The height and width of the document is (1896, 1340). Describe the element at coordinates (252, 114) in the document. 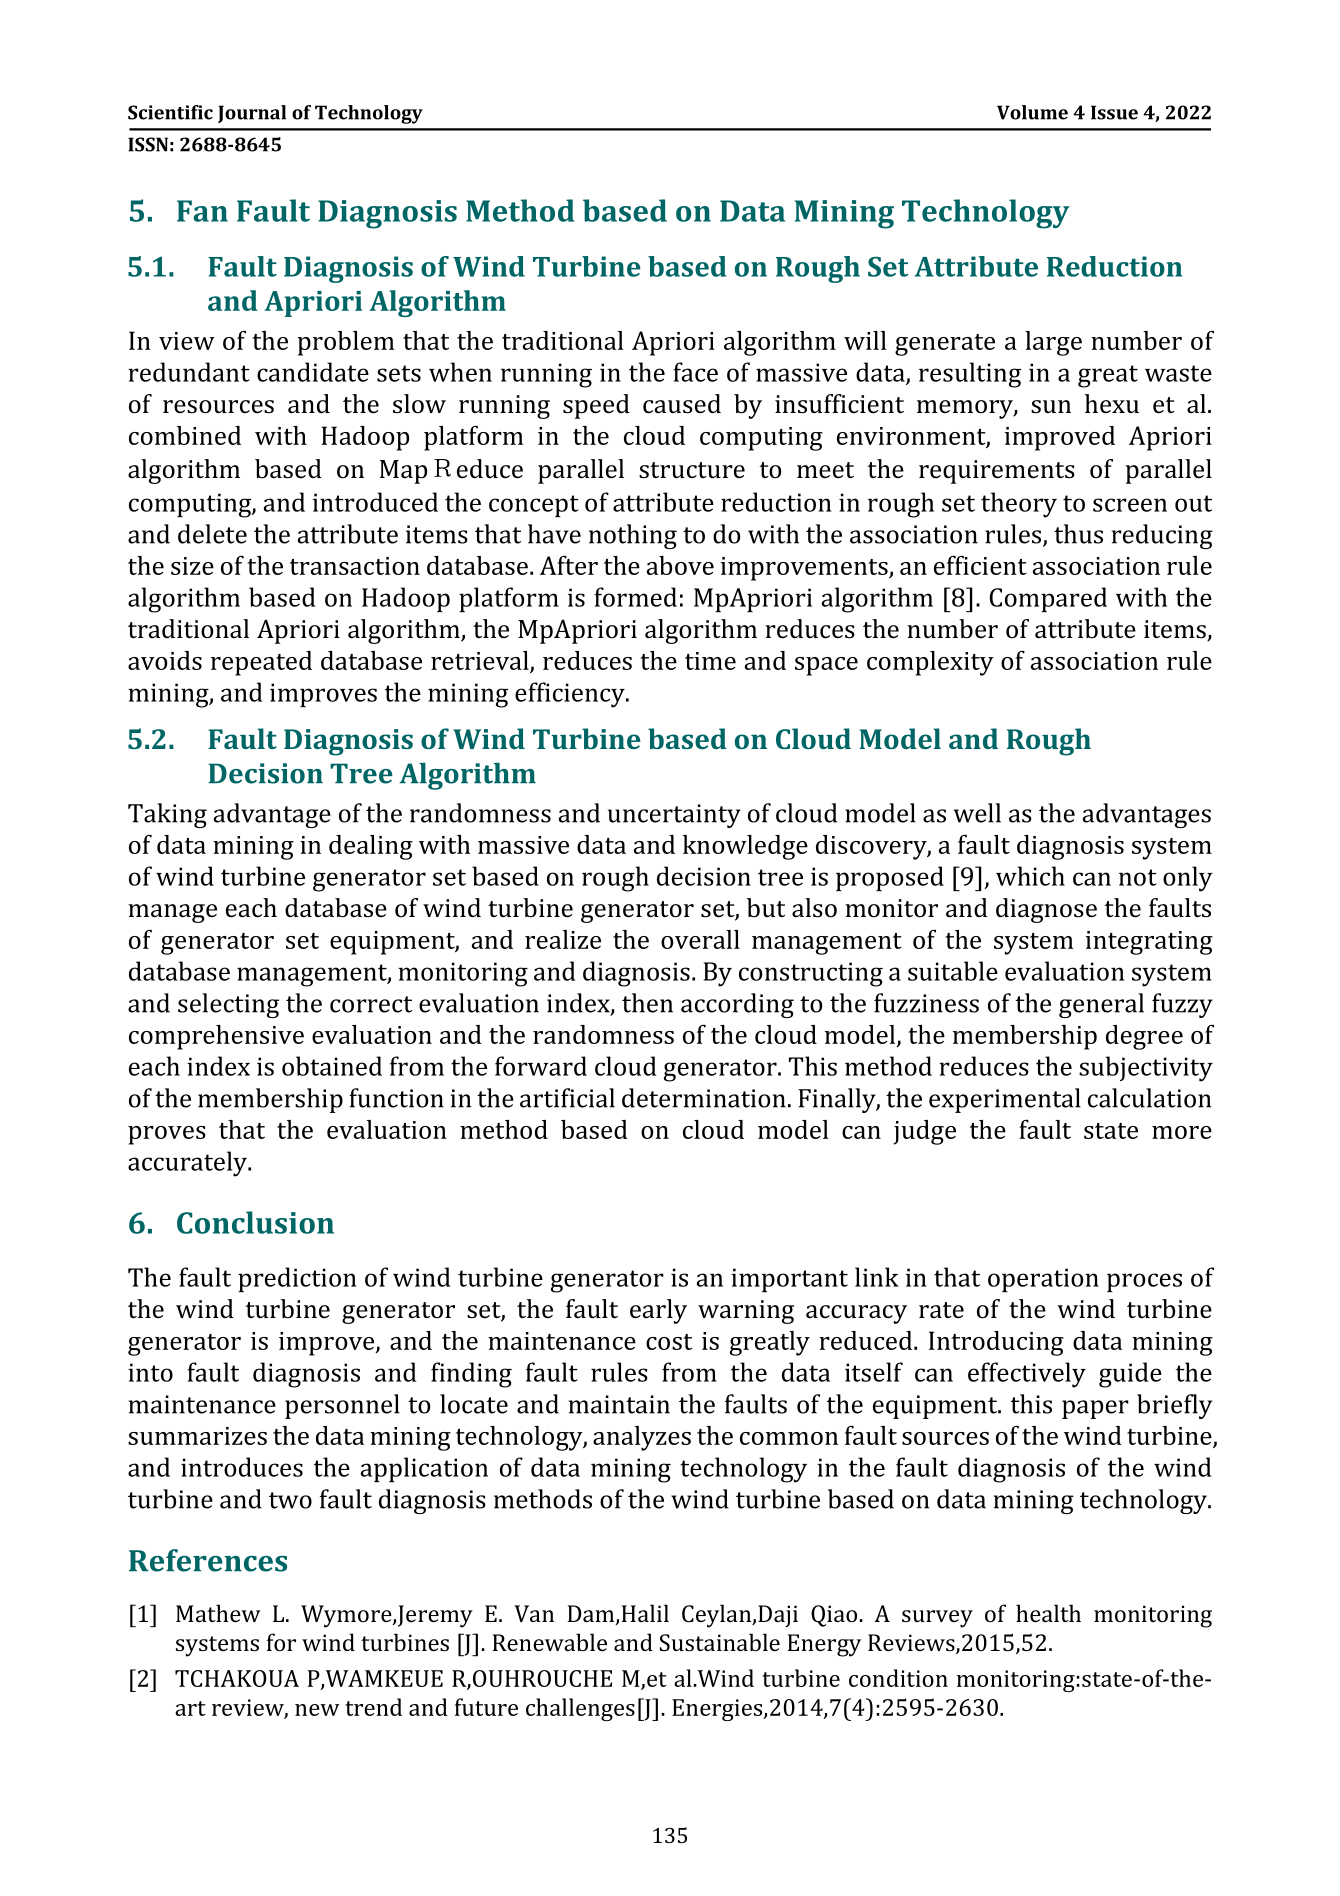

I see `Journal` at that location.
